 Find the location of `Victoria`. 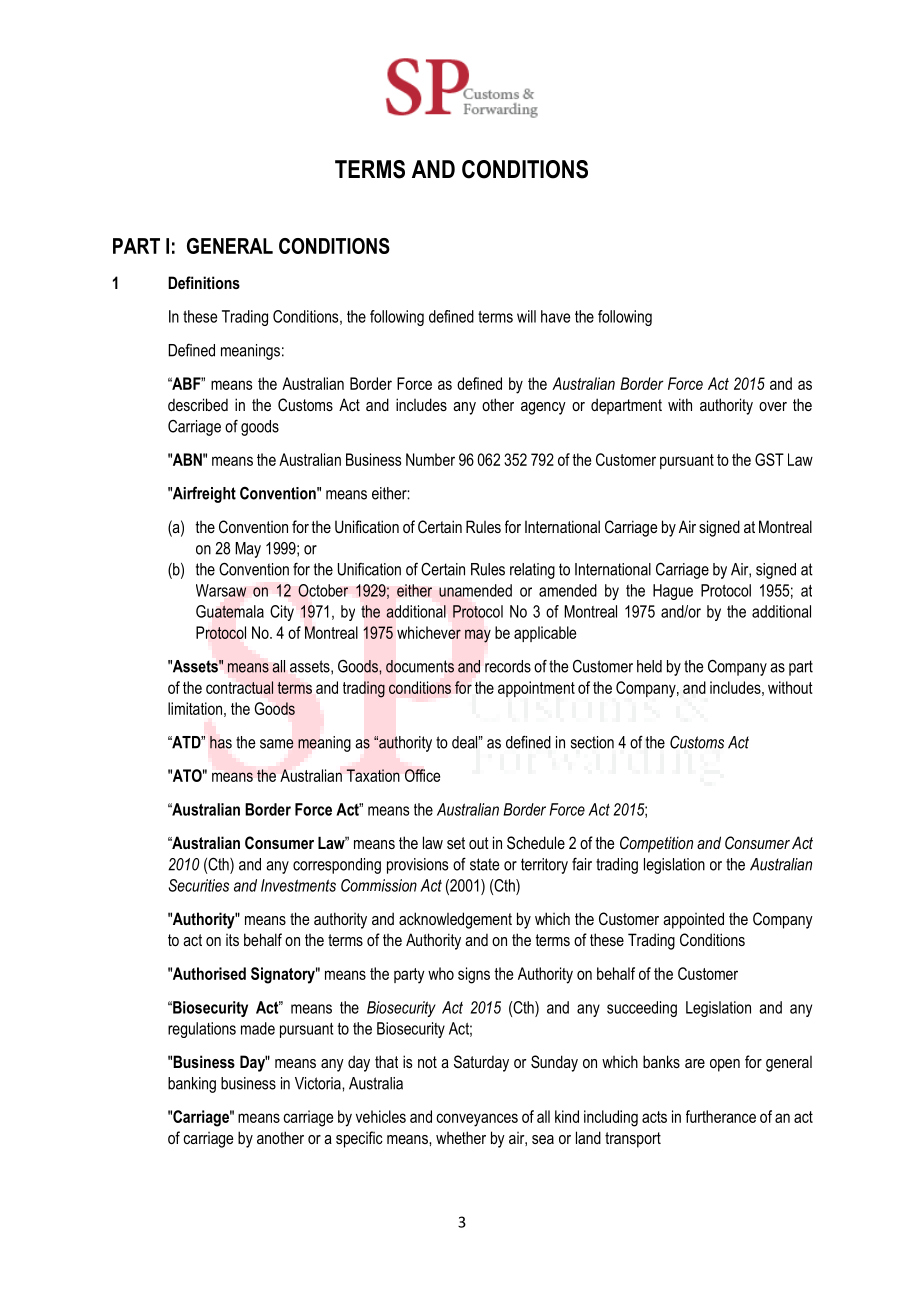

Victoria is located at coordinates (319, 1083).
